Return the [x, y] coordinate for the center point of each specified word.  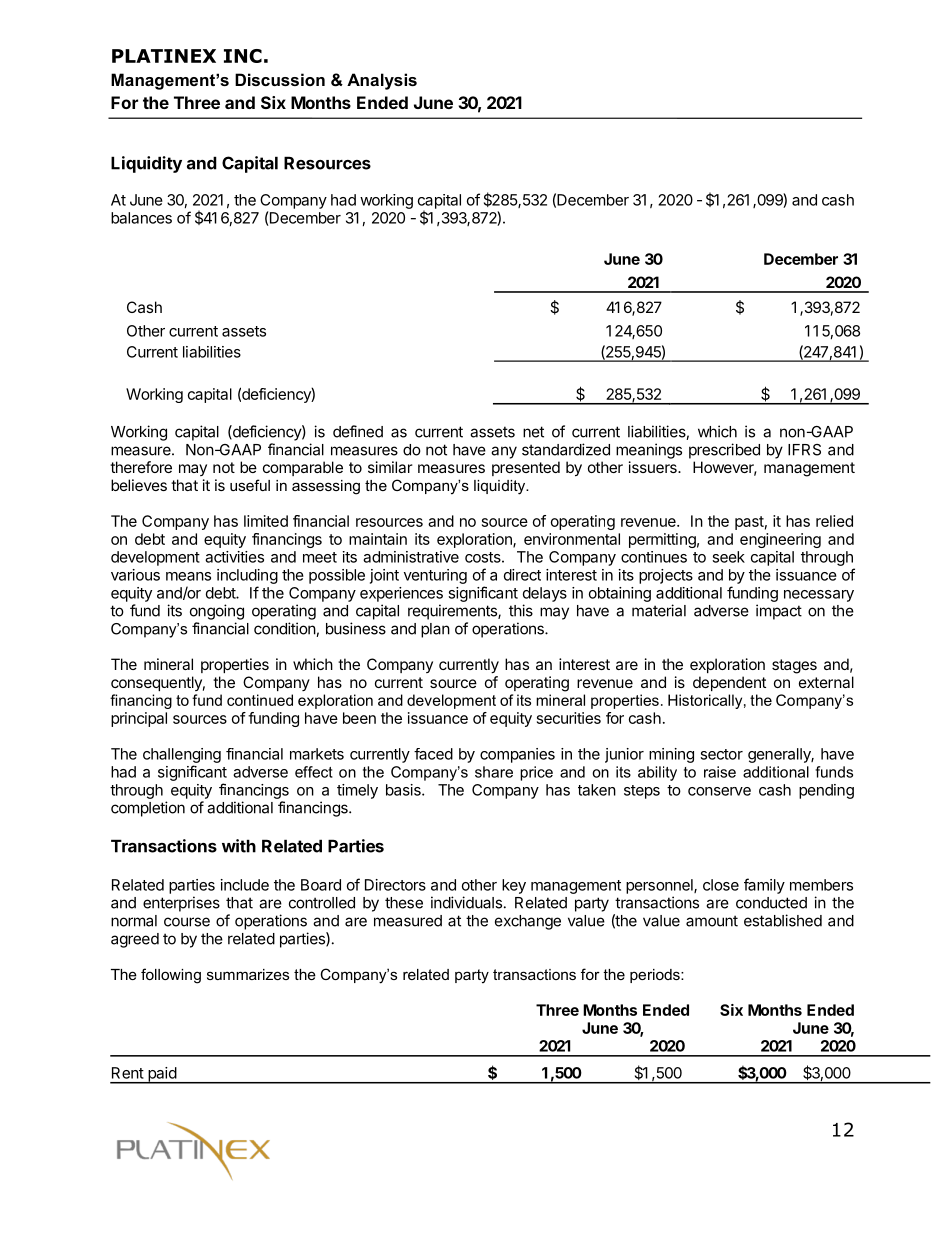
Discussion [280, 79]
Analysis [382, 81]
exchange [528, 922]
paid [162, 1075]
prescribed [724, 451]
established [783, 920]
